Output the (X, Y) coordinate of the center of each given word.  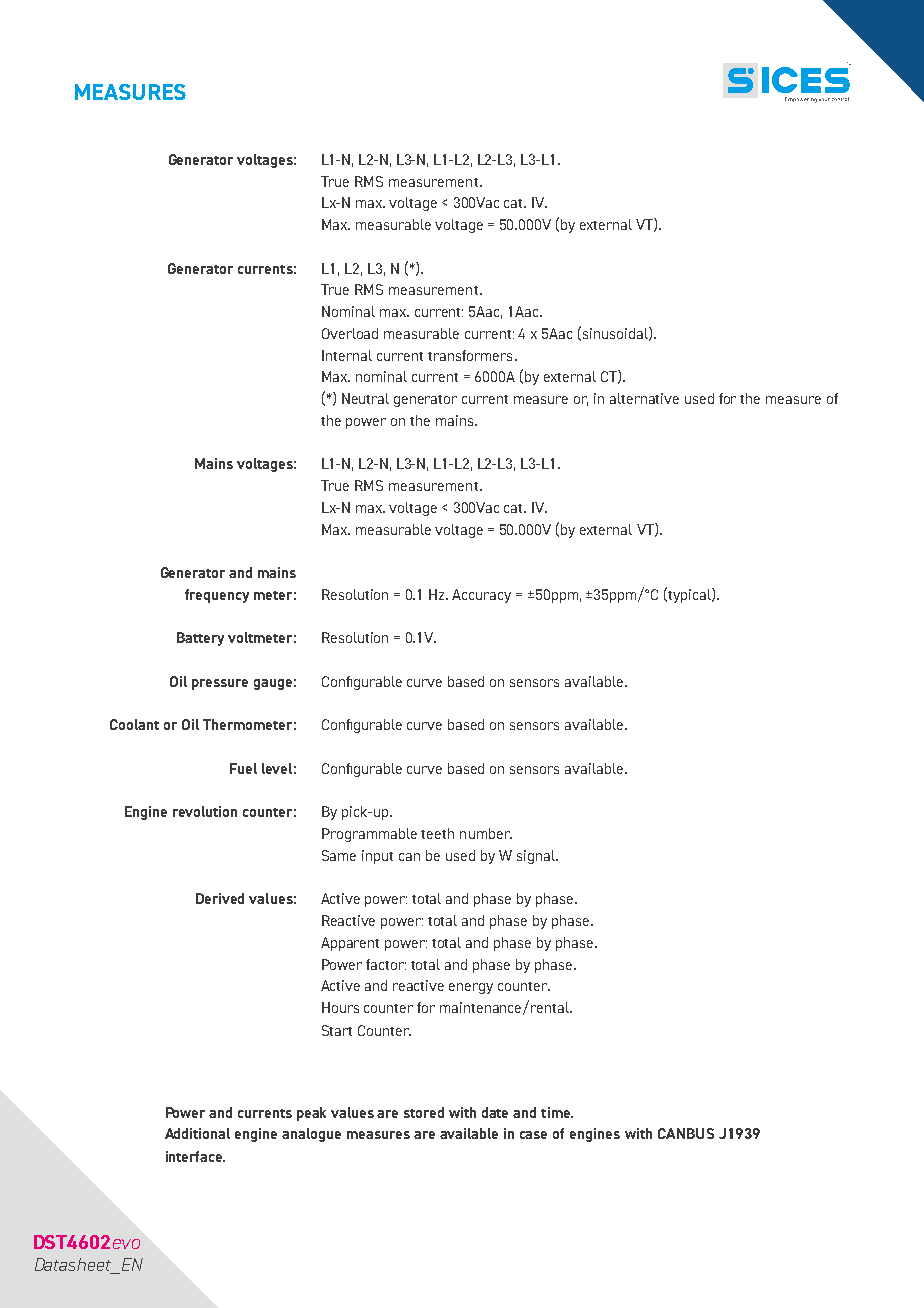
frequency (217, 596)
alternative (644, 398)
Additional (197, 1133)
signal (537, 857)
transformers (470, 355)
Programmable (369, 835)
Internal (347, 355)
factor (386, 964)
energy (471, 988)
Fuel (243, 768)
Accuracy (481, 596)
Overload (350, 333)
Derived (220, 898)
